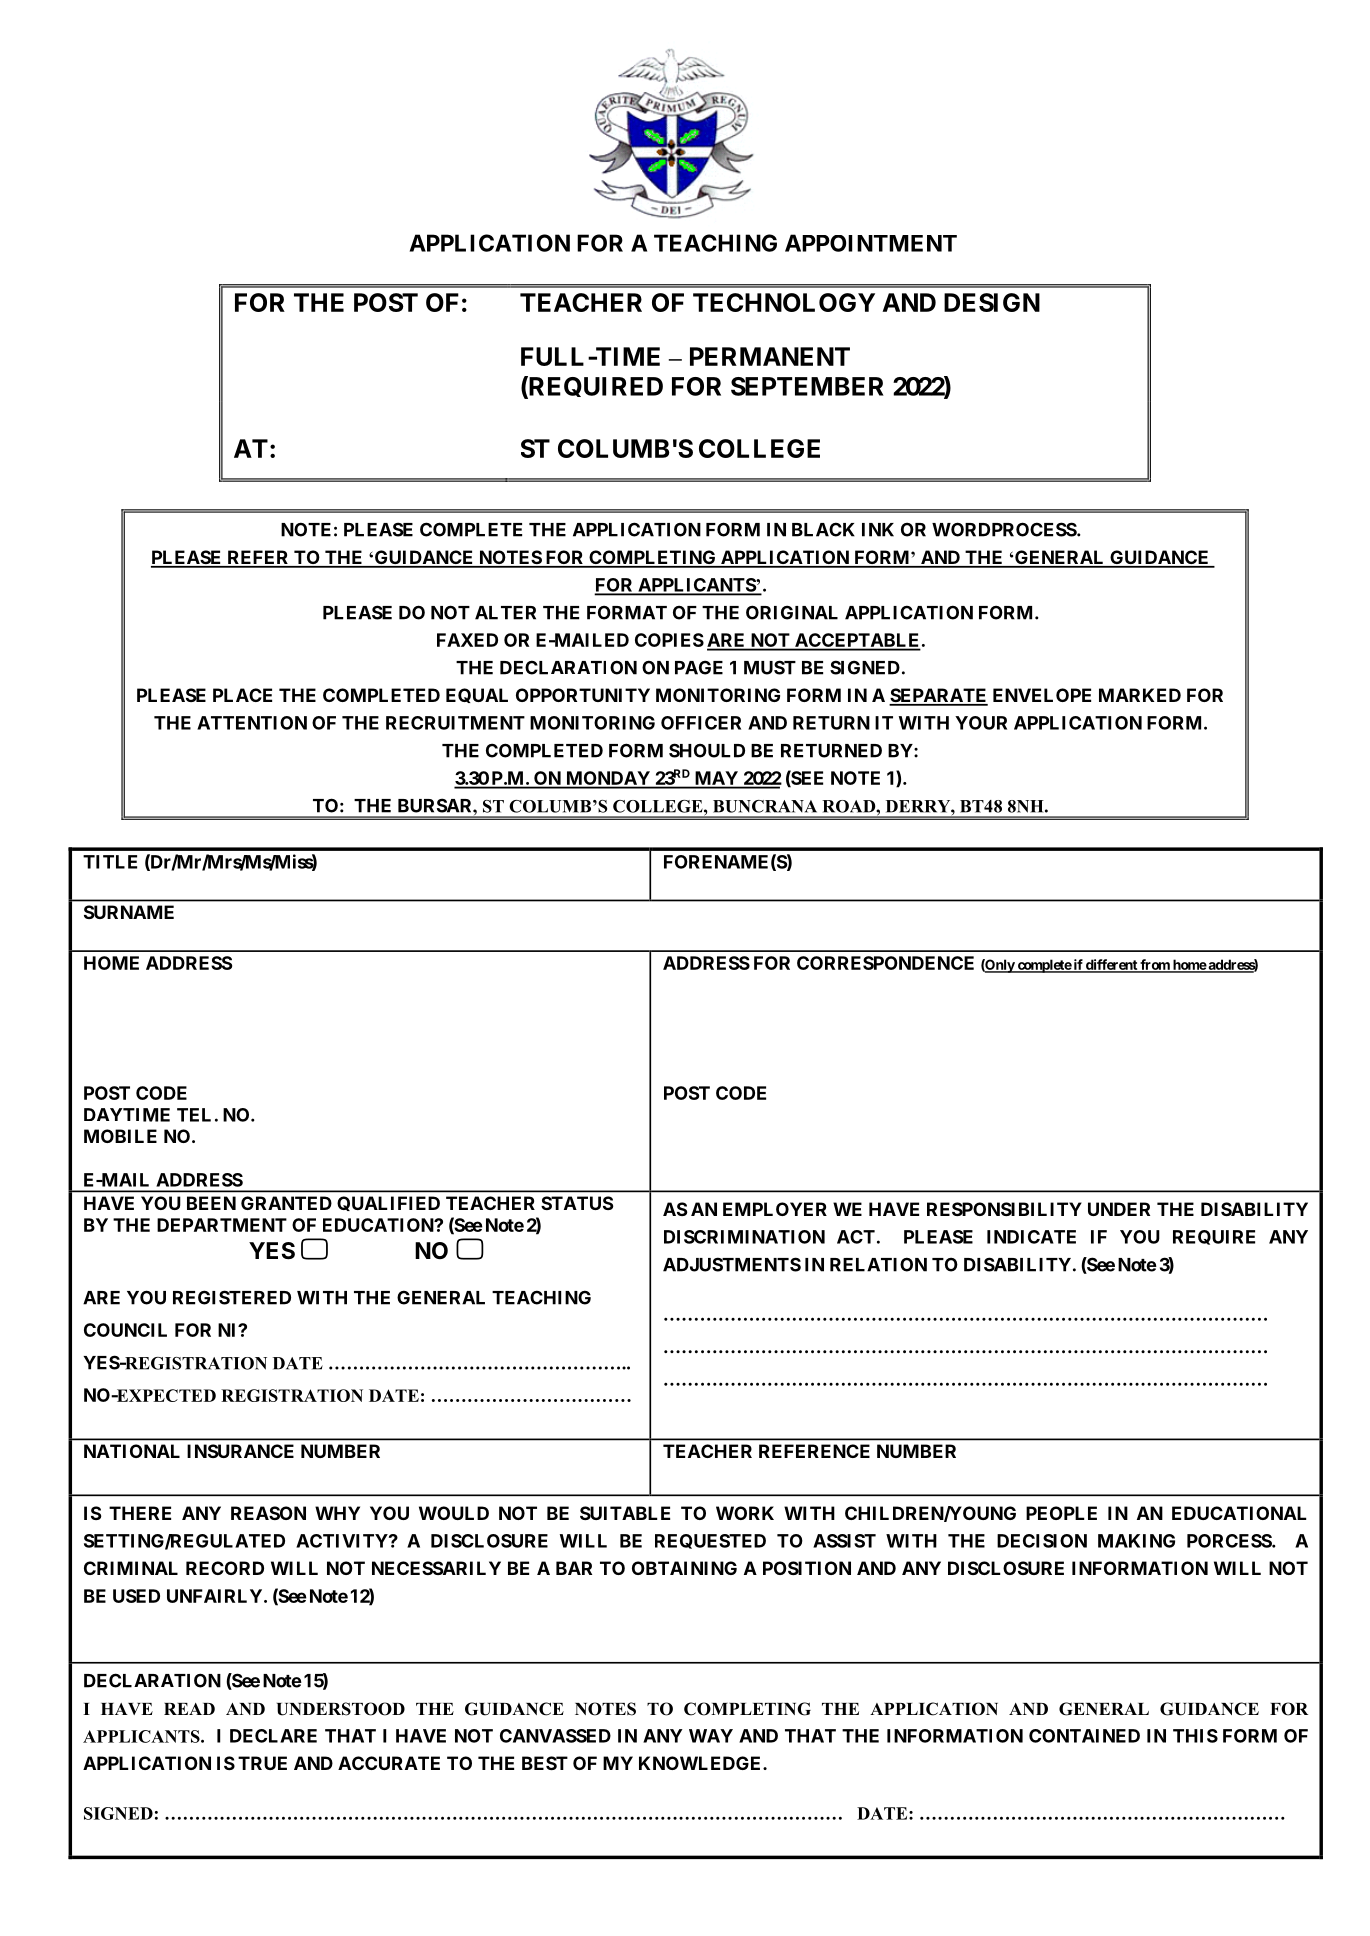  What do you see at coordinates (1084, 1736) in the screenshot?
I see `CONTAINED` at bounding box center [1084, 1736].
